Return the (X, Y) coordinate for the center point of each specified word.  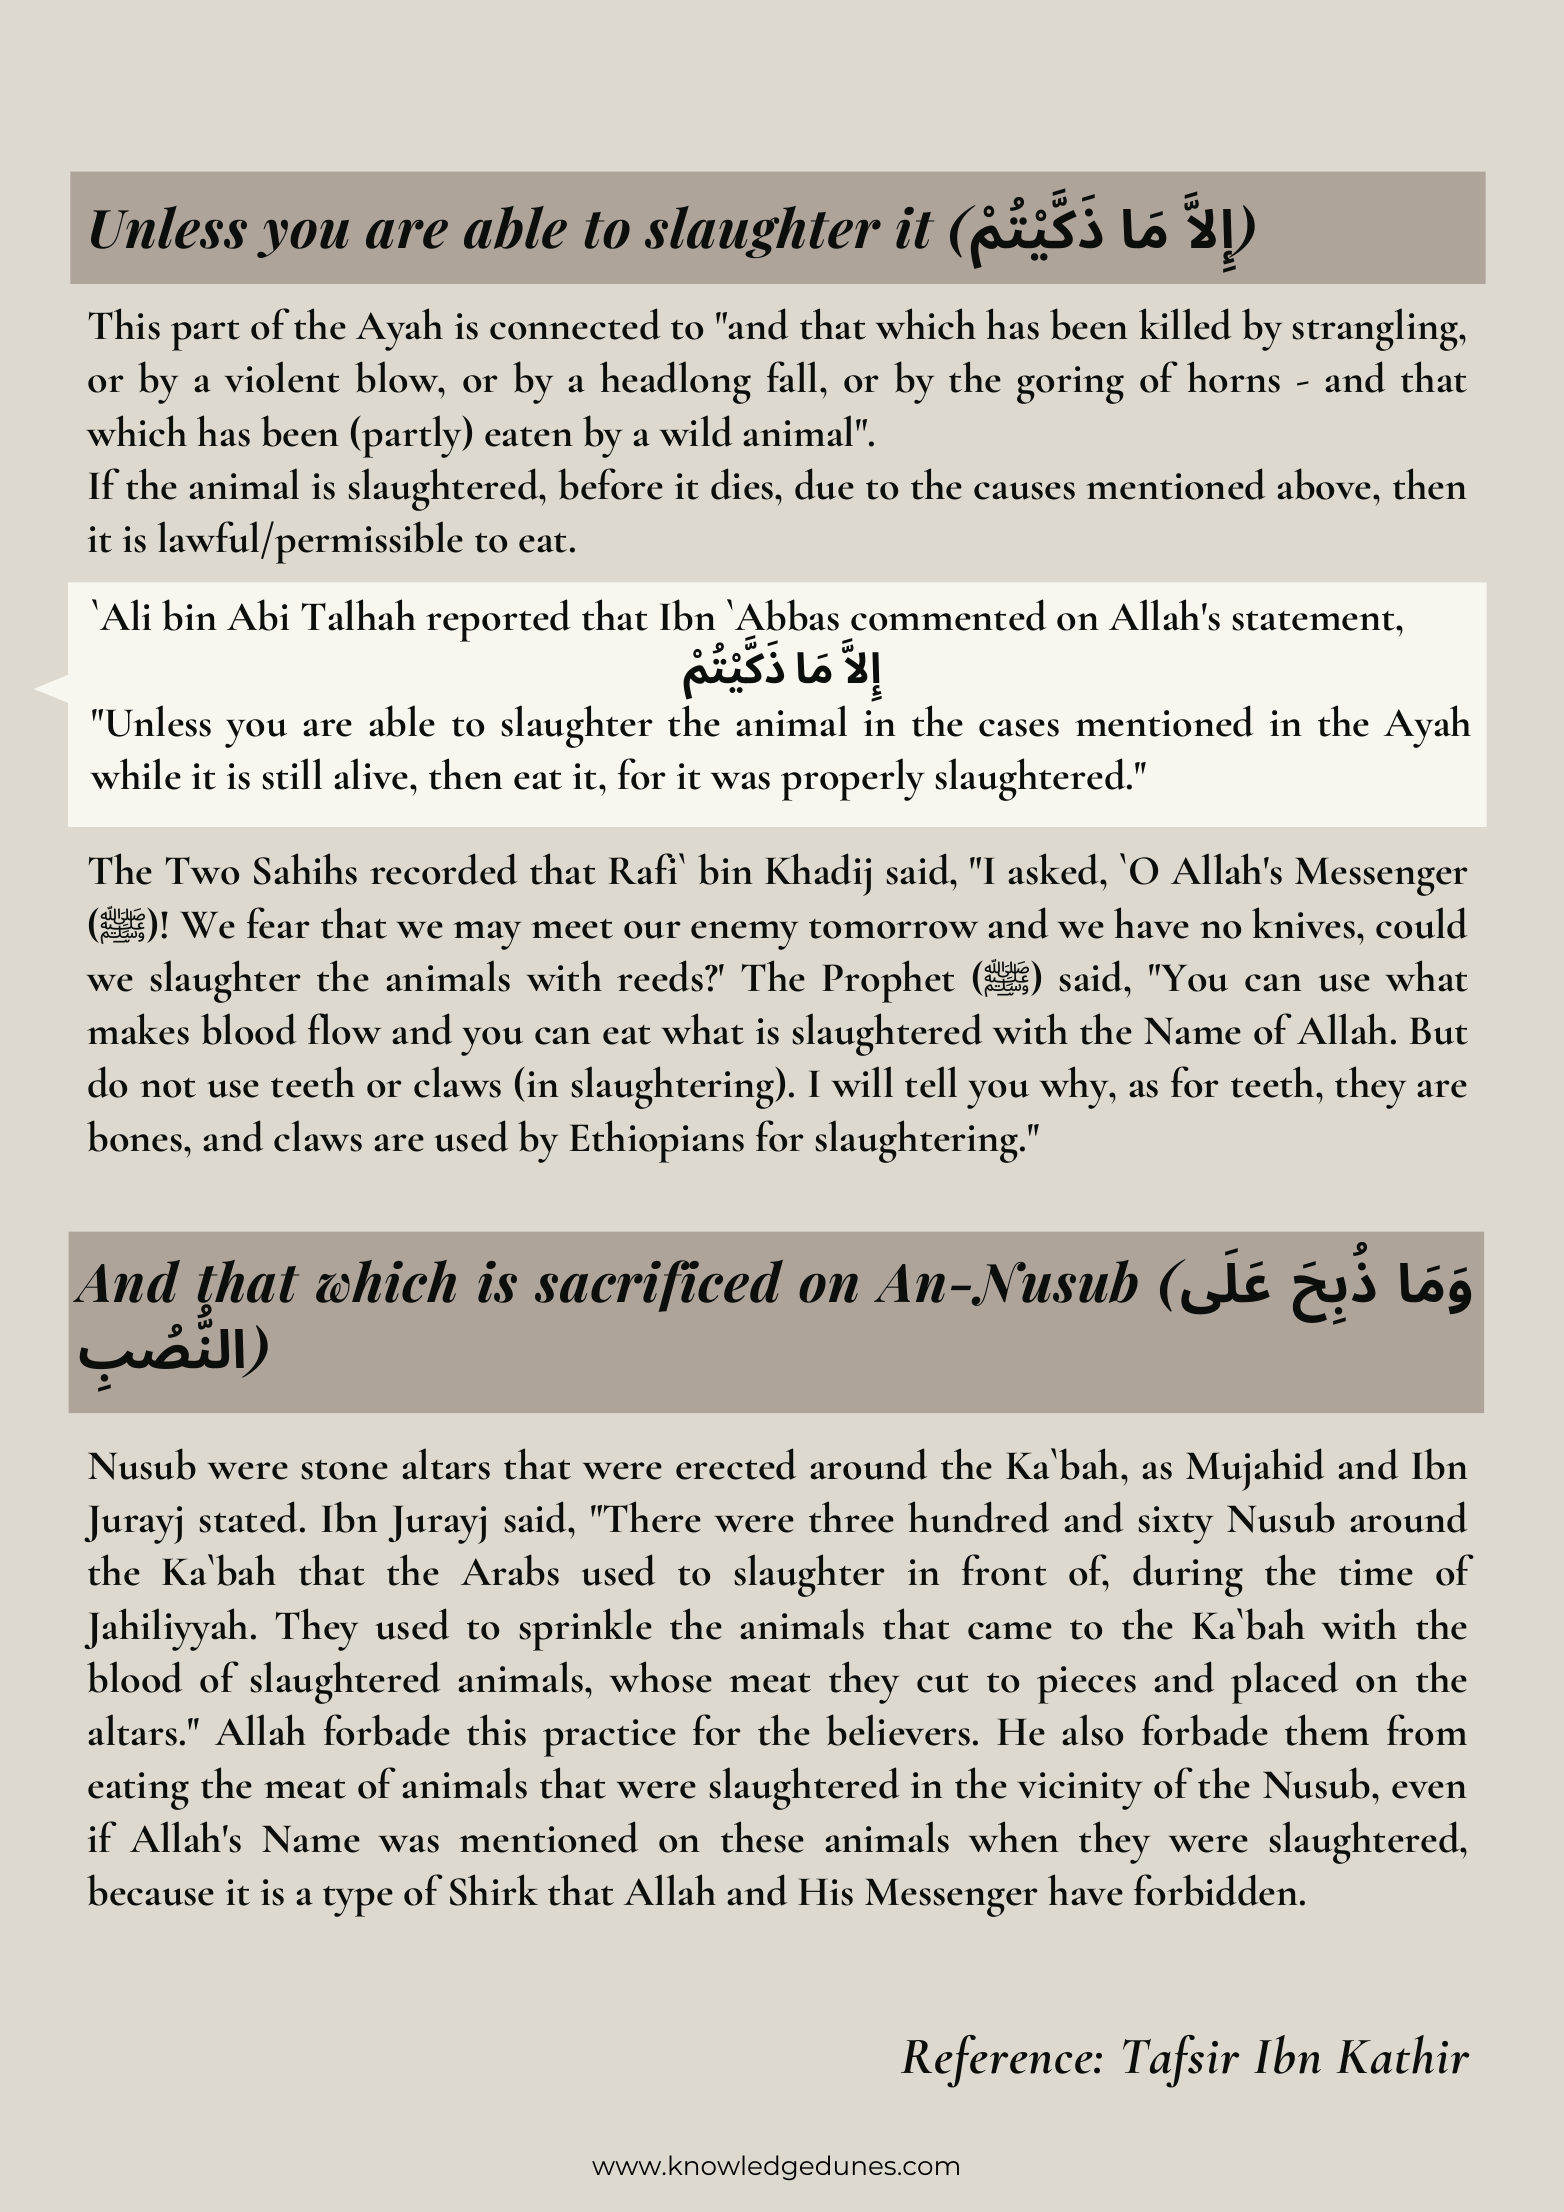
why (1075, 1087)
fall (792, 377)
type (358, 1901)
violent (282, 377)
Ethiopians (657, 1141)
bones (136, 1136)
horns (1233, 377)
